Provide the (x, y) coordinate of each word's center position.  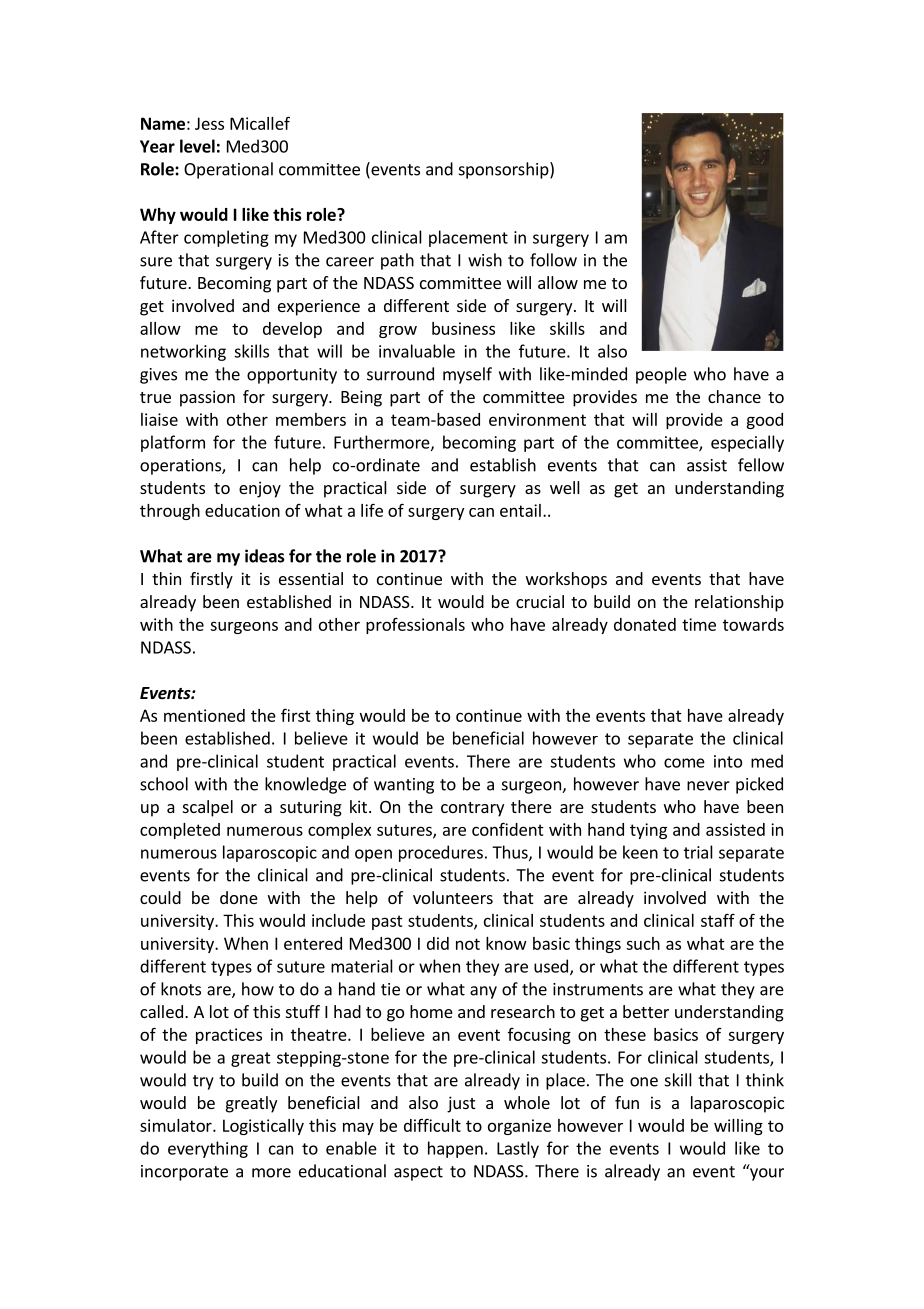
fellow (761, 465)
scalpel (208, 808)
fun (627, 1102)
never (708, 786)
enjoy (260, 489)
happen (455, 1149)
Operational (228, 170)
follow (553, 260)
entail (520, 510)
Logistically (263, 1127)
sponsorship (505, 170)
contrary (472, 809)
